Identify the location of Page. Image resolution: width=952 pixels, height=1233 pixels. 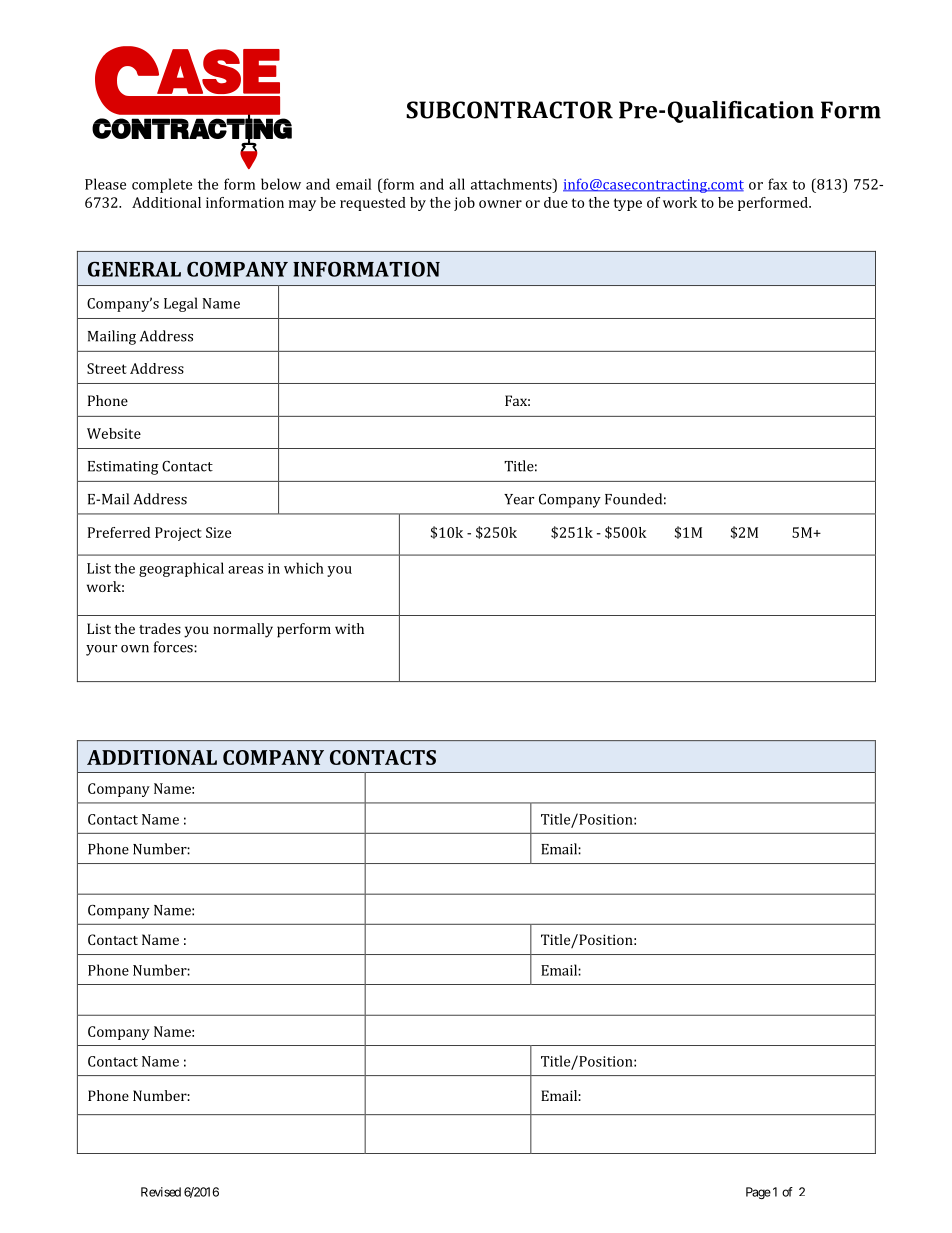
(758, 1193).
